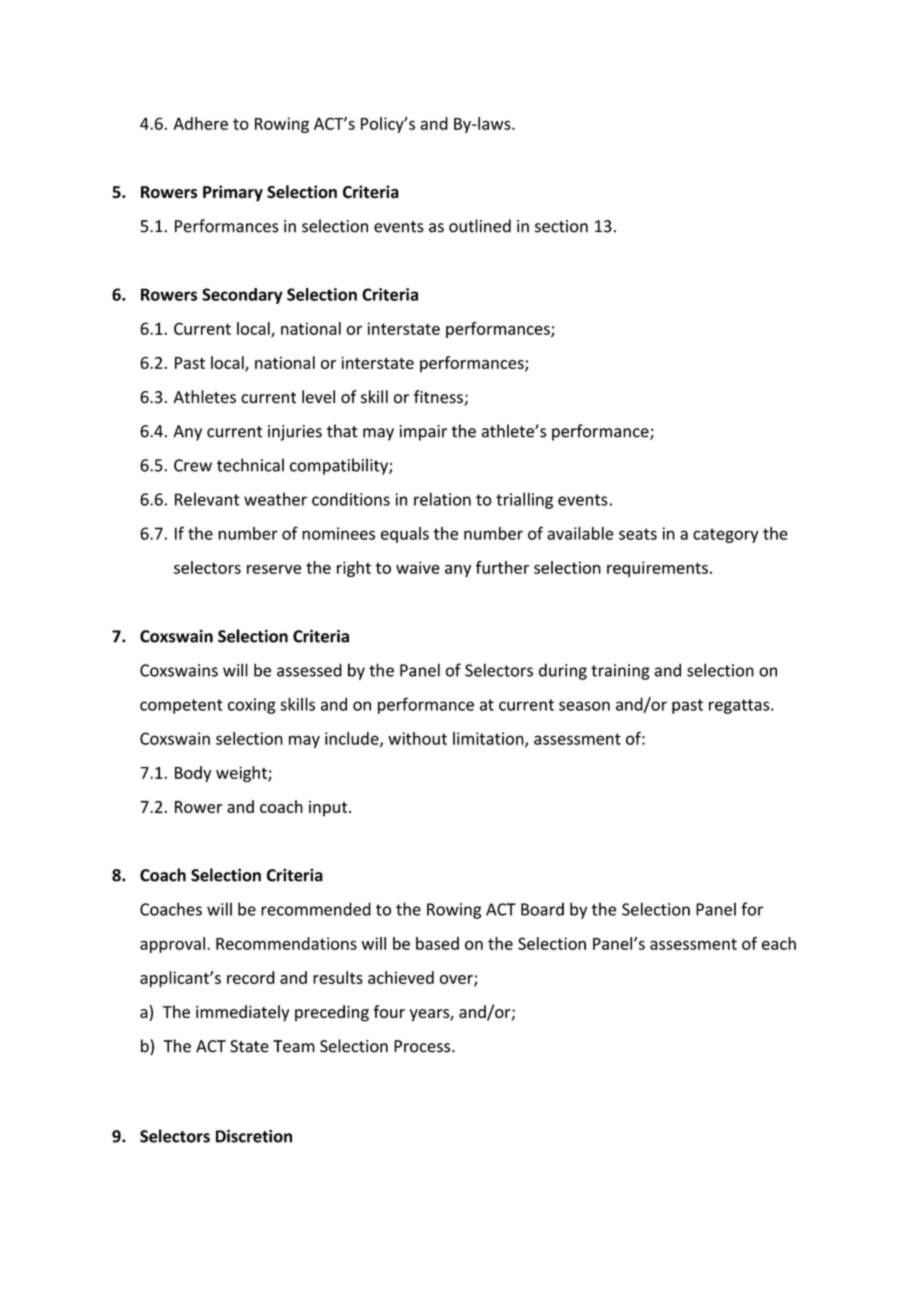  What do you see at coordinates (561, 226) in the document?
I see `section` at bounding box center [561, 226].
